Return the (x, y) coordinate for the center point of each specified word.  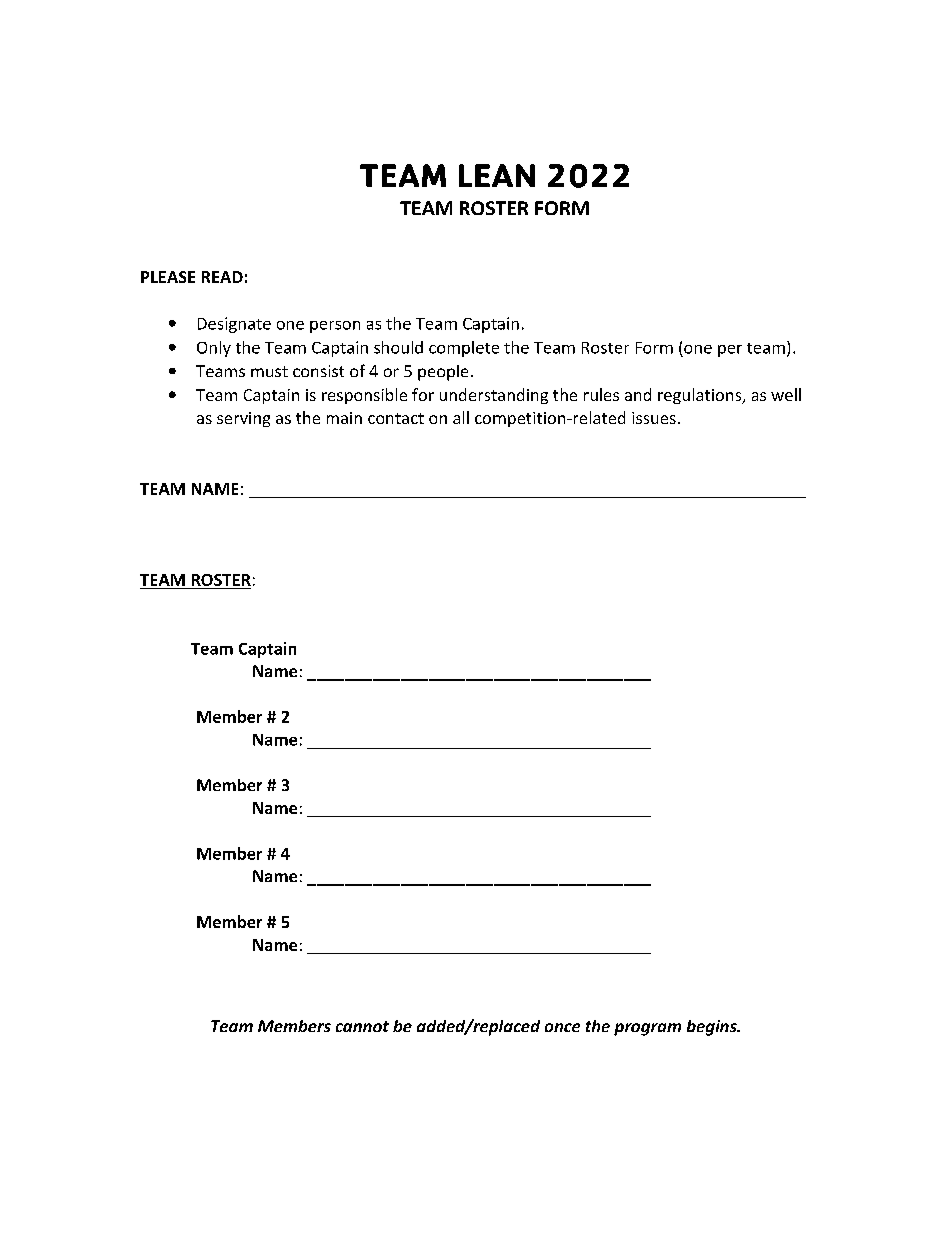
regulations (701, 396)
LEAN (497, 175)
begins (713, 1028)
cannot (362, 1026)
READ (222, 277)
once (562, 1027)
